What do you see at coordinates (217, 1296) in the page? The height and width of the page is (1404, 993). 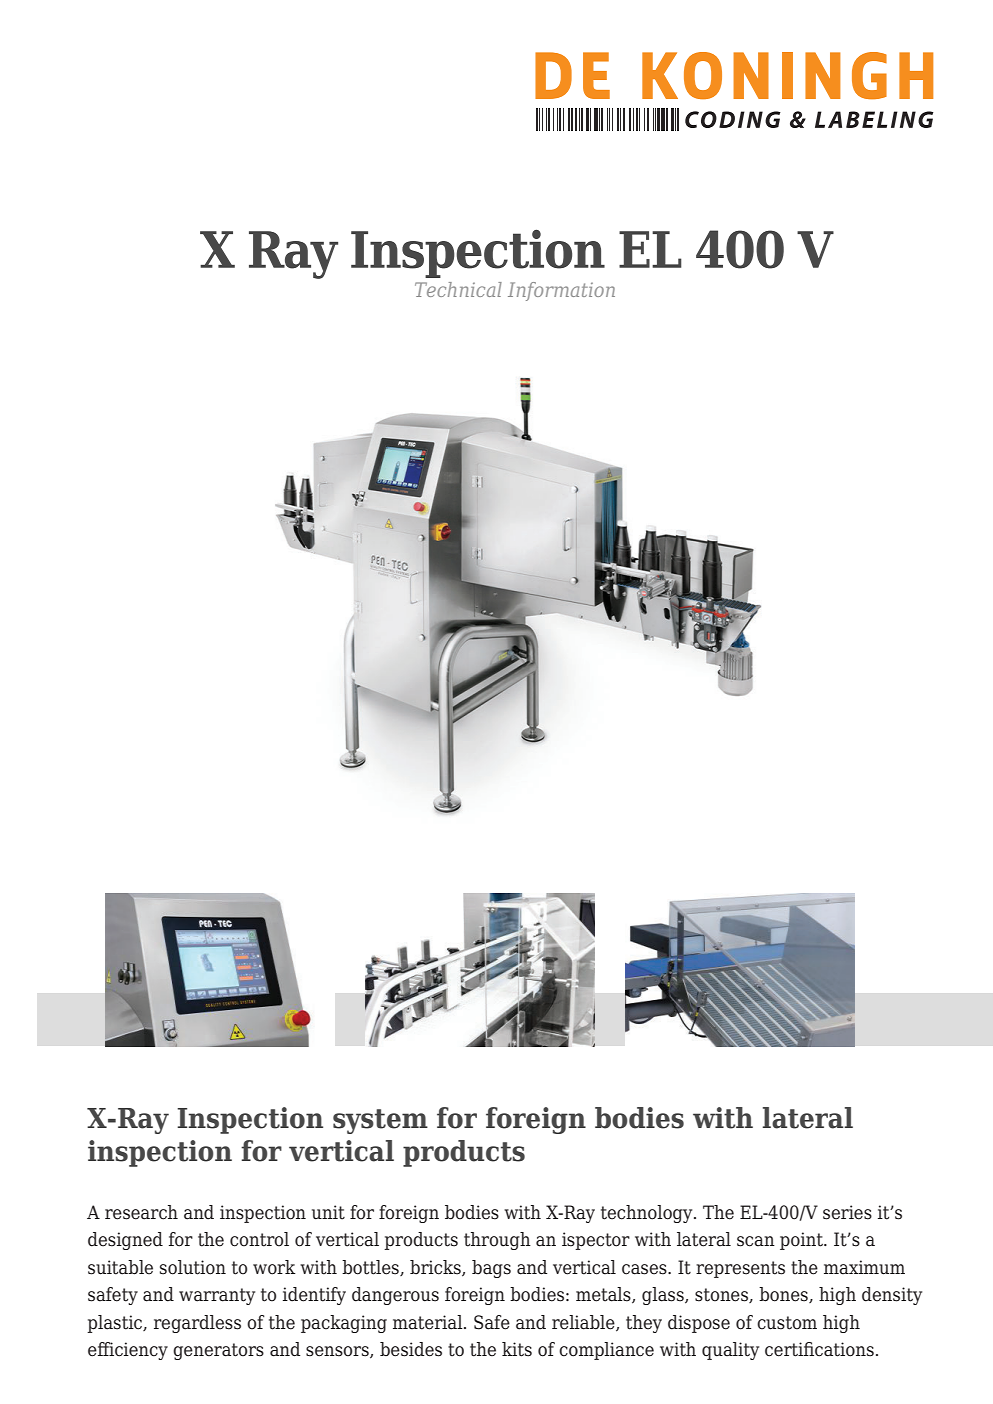 I see `warranty` at bounding box center [217, 1296].
